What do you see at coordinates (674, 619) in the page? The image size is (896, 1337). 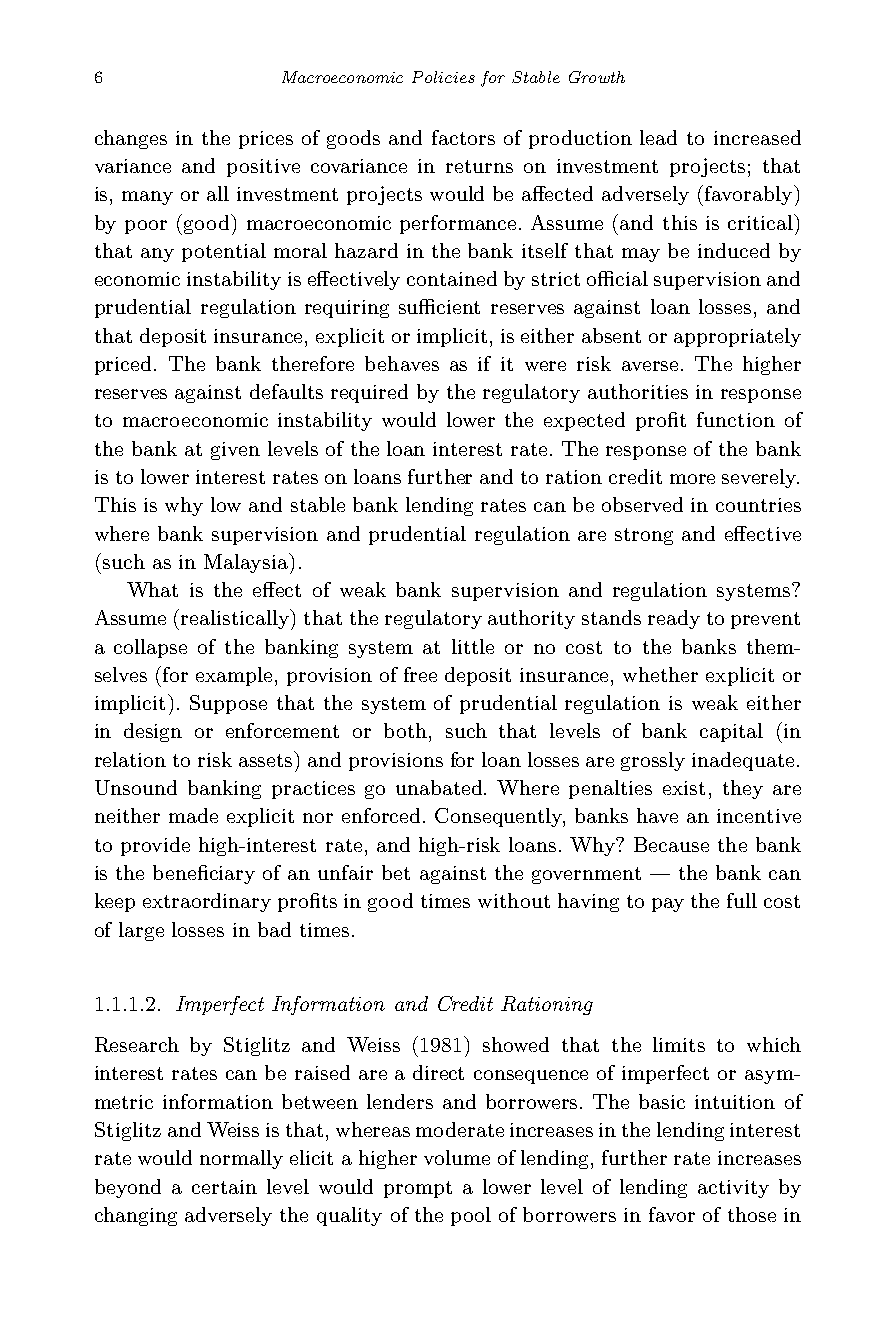 I see `ready` at bounding box center [674, 619].
